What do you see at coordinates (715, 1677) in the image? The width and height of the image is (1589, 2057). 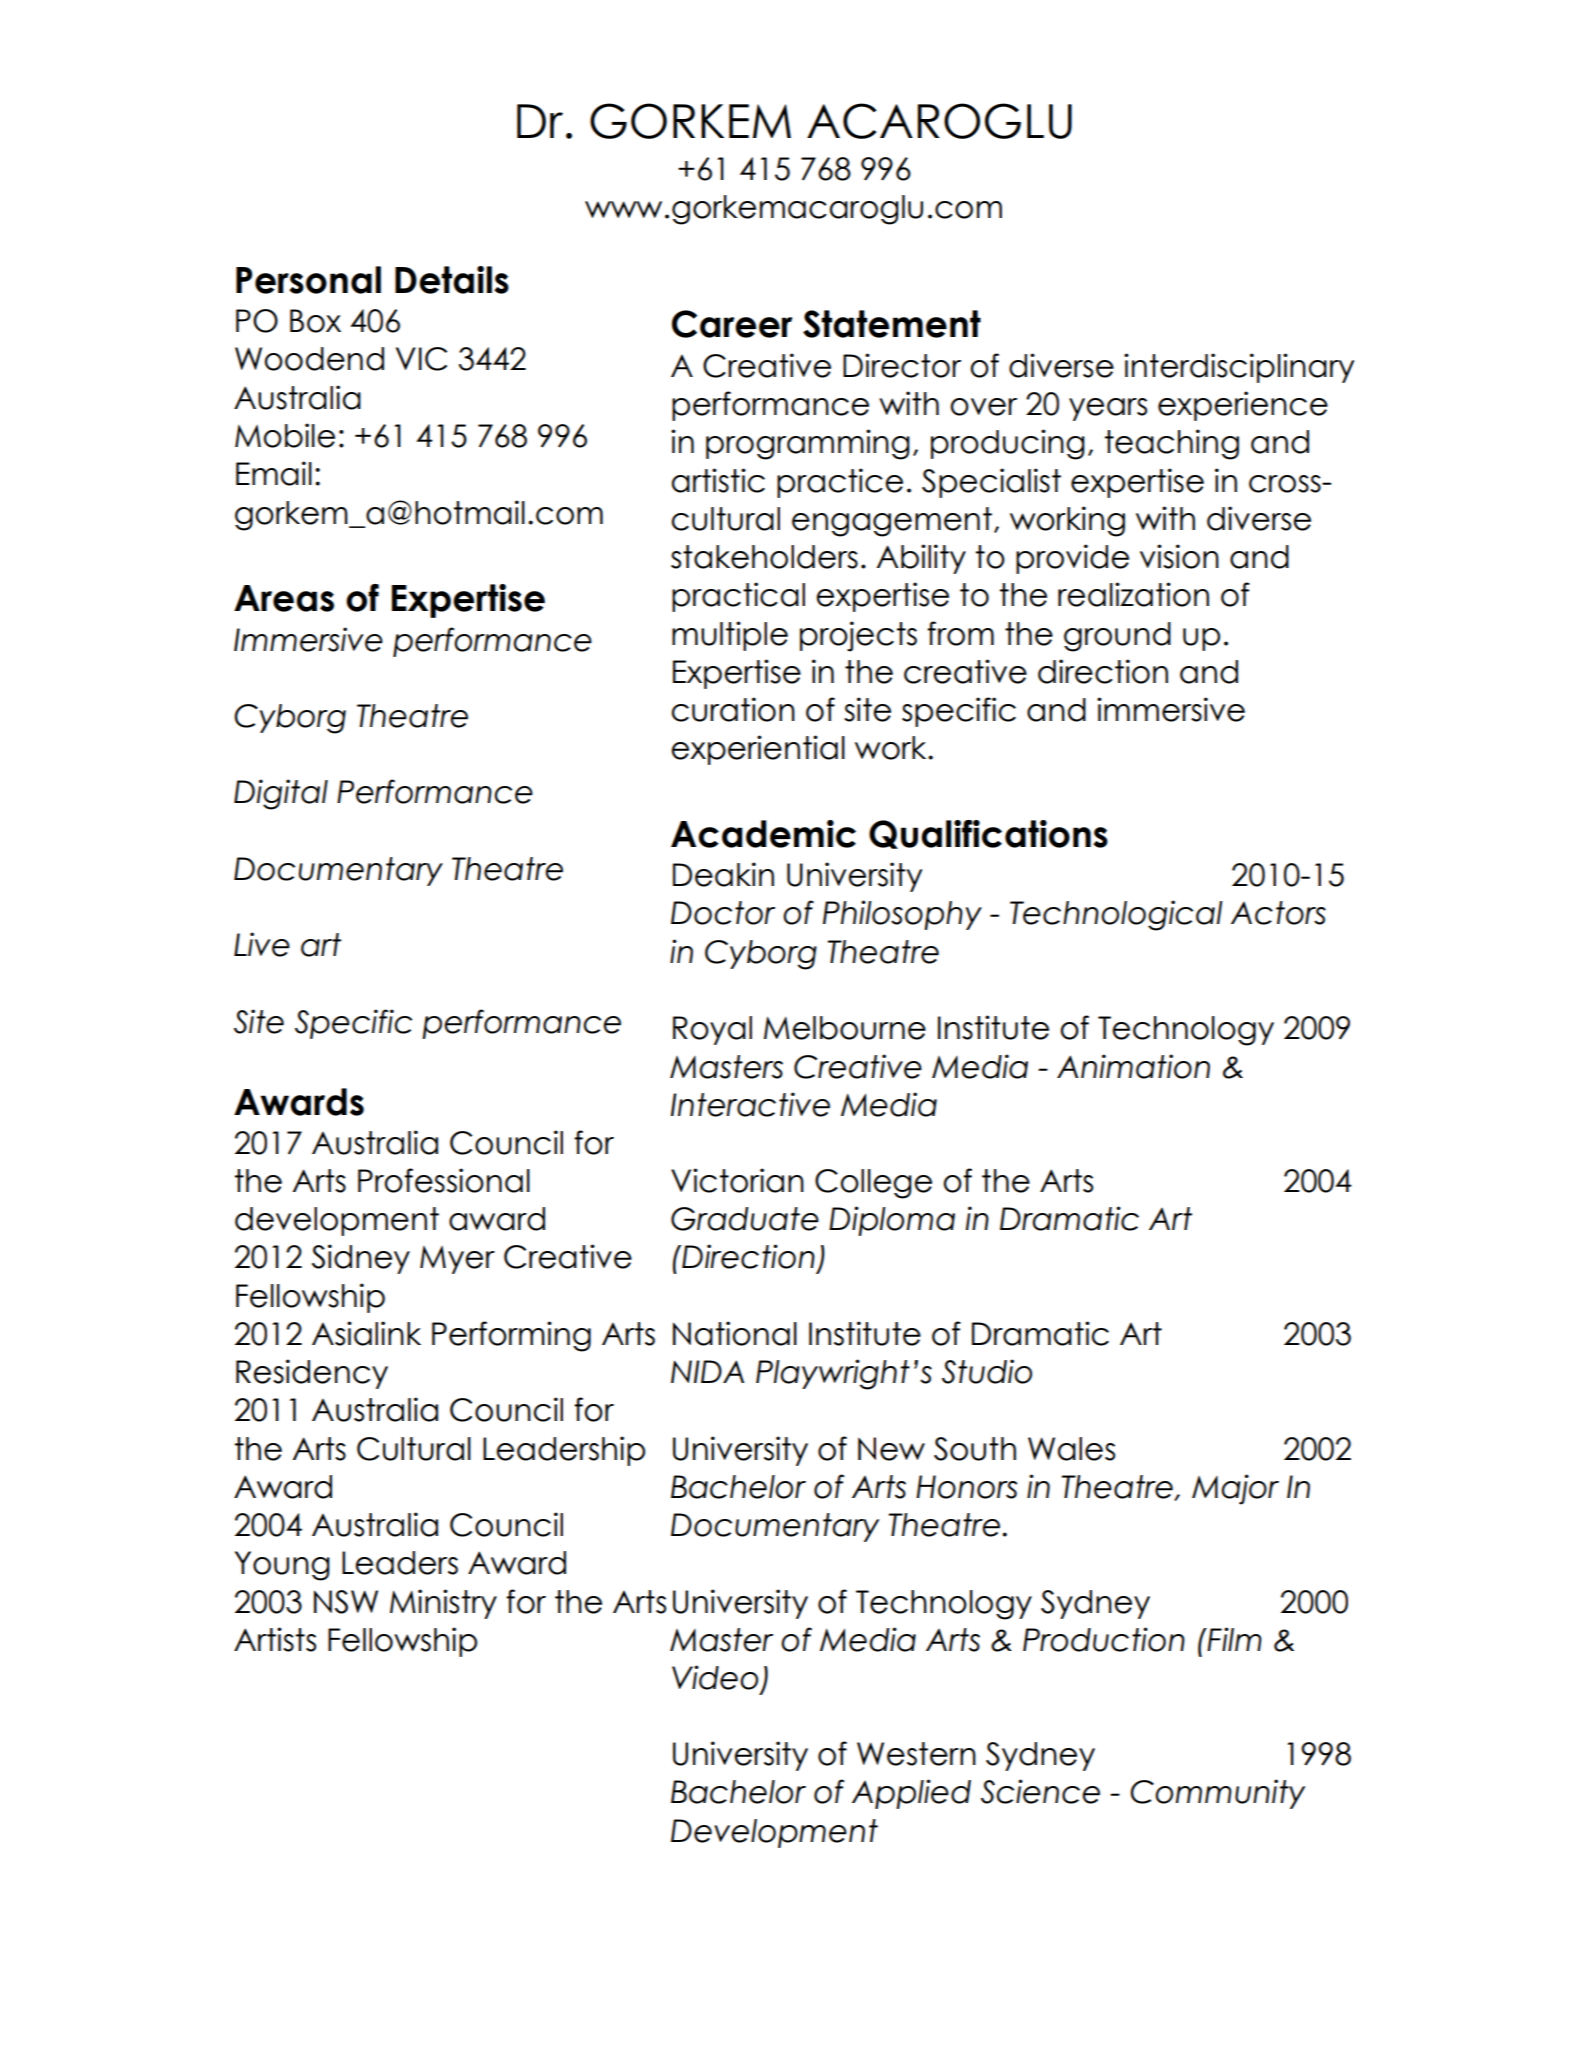 I see `Video` at bounding box center [715, 1677].
